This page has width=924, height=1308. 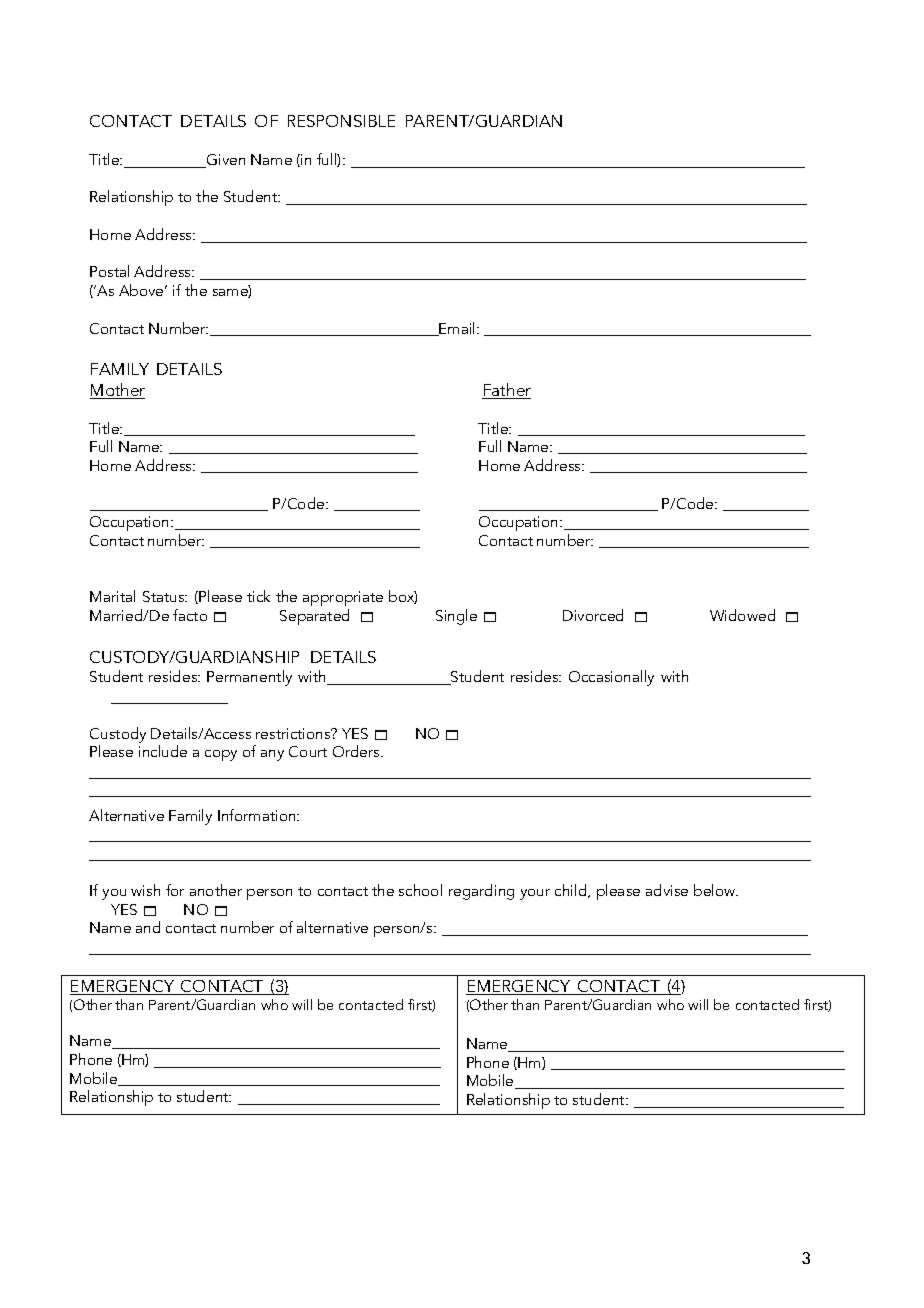 I want to click on RESPONSIBLE, so click(x=341, y=121).
